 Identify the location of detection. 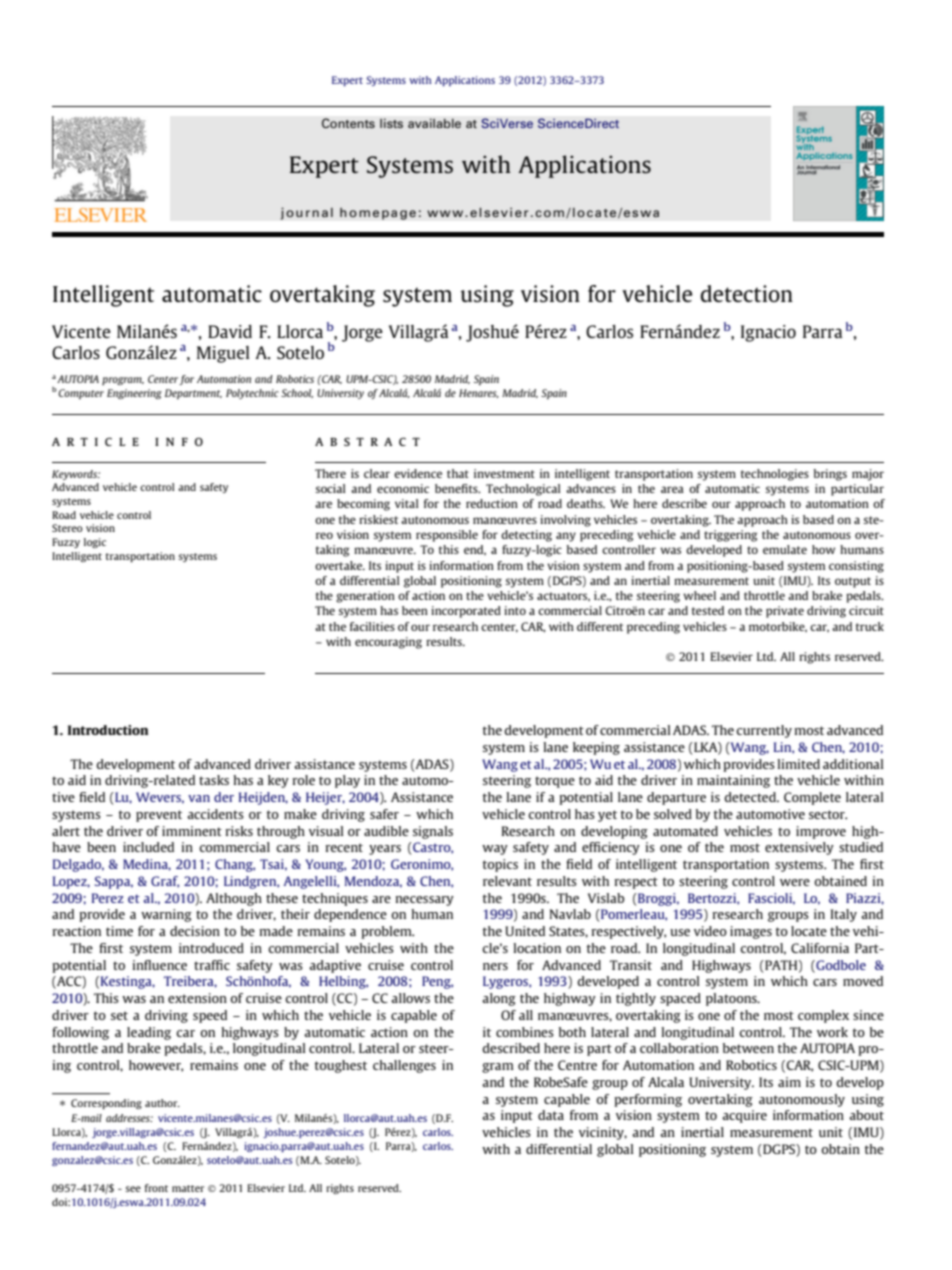
(747, 293).
